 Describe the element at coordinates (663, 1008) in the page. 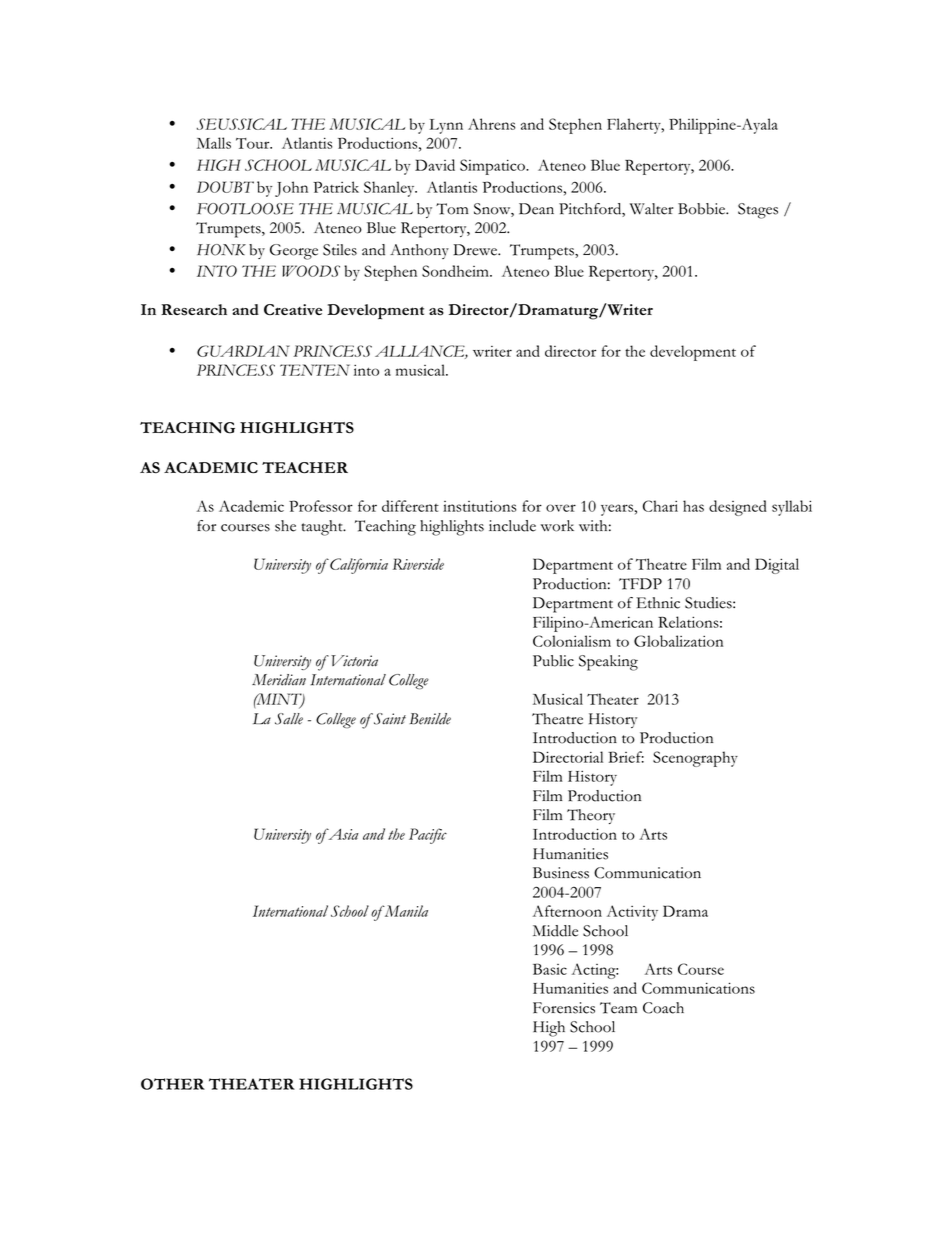

I see `Coach` at that location.
